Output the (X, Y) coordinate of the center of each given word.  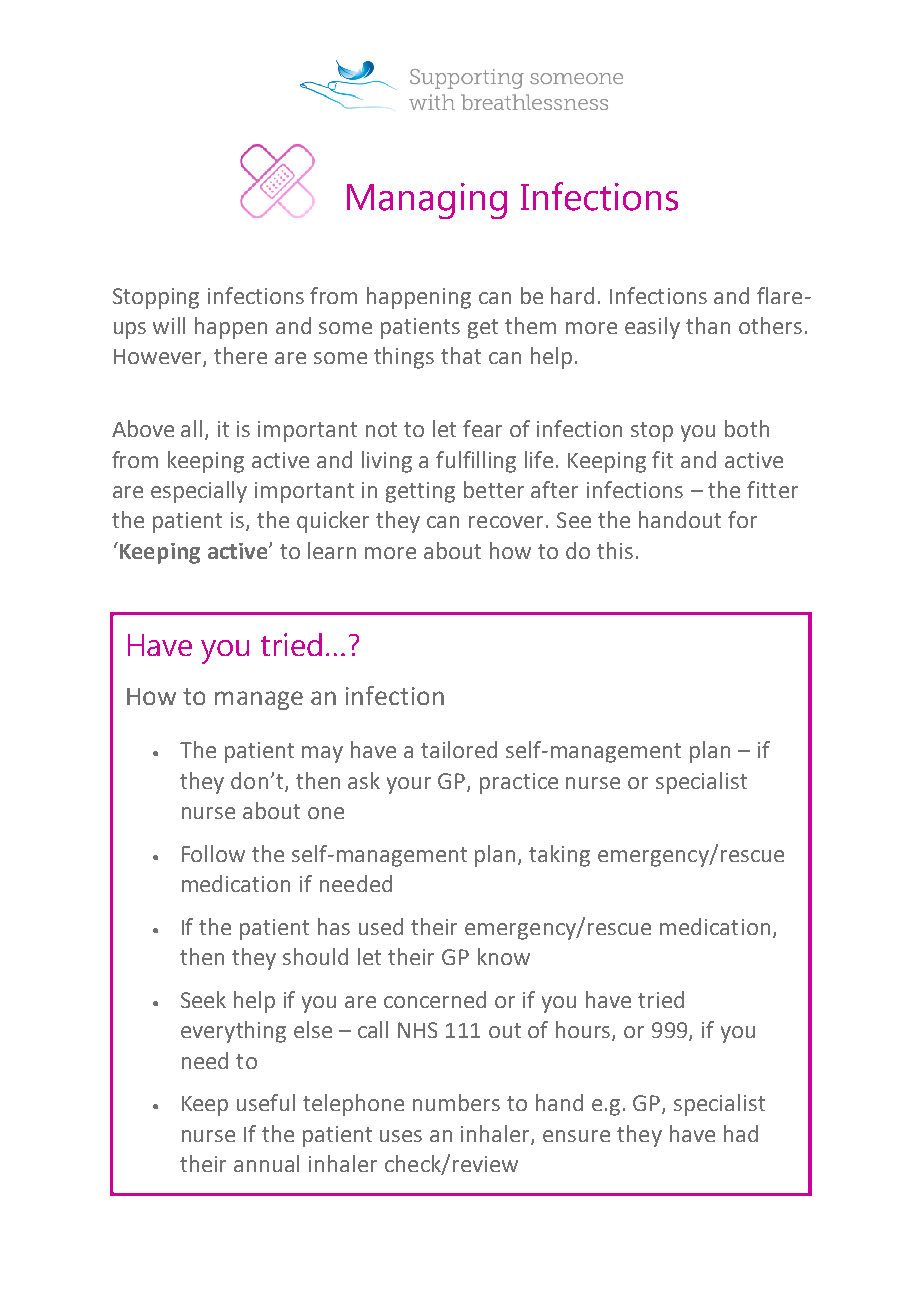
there (240, 355)
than (708, 325)
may (322, 754)
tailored (459, 749)
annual (266, 1163)
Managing (427, 201)
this (615, 550)
